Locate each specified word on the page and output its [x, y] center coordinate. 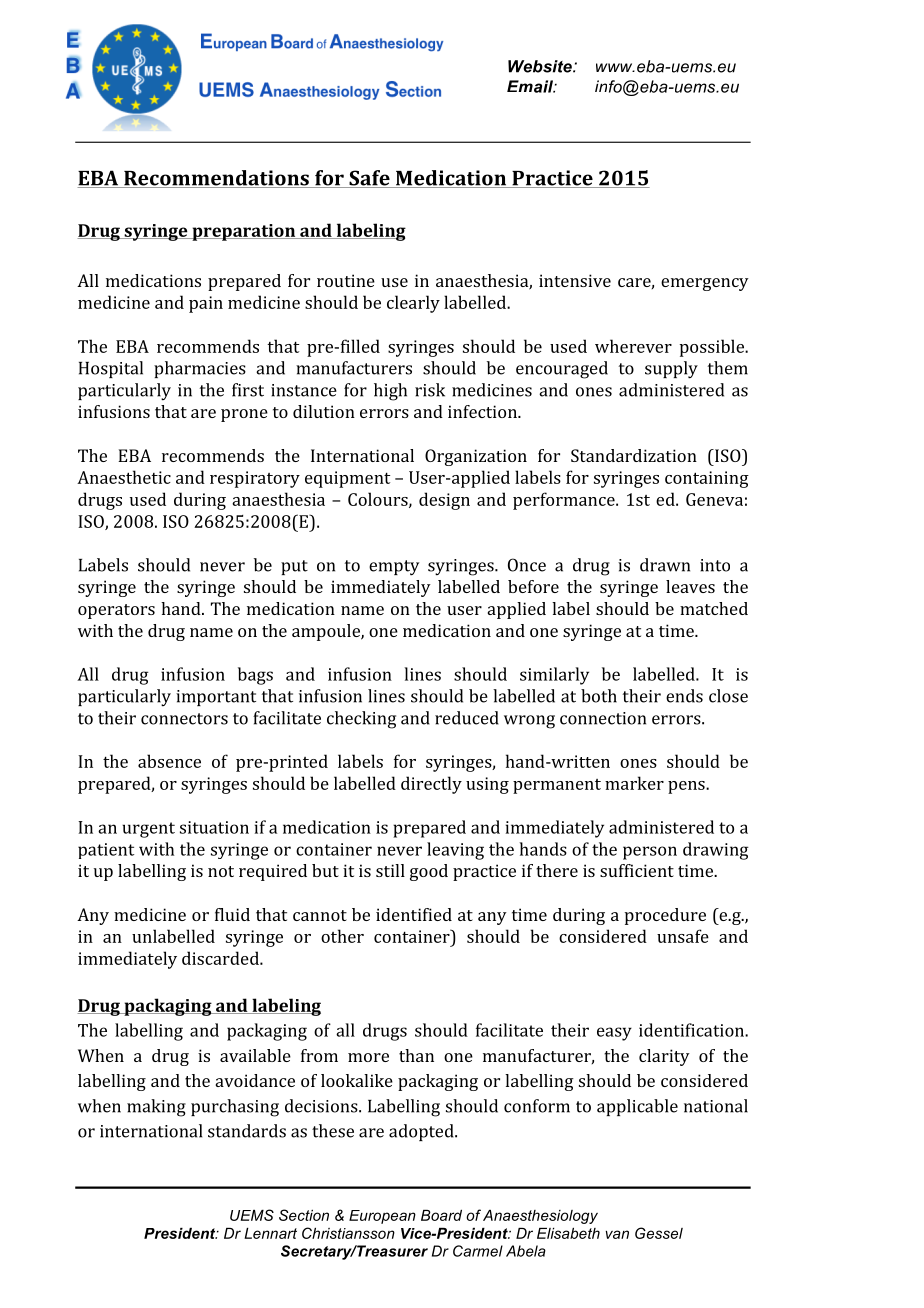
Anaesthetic [124, 477]
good [429, 872]
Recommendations [216, 179]
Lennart [270, 1233]
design [444, 501]
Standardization [634, 455]
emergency [705, 284]
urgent [148, 830]
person [650, 853]
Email [531, 86]
